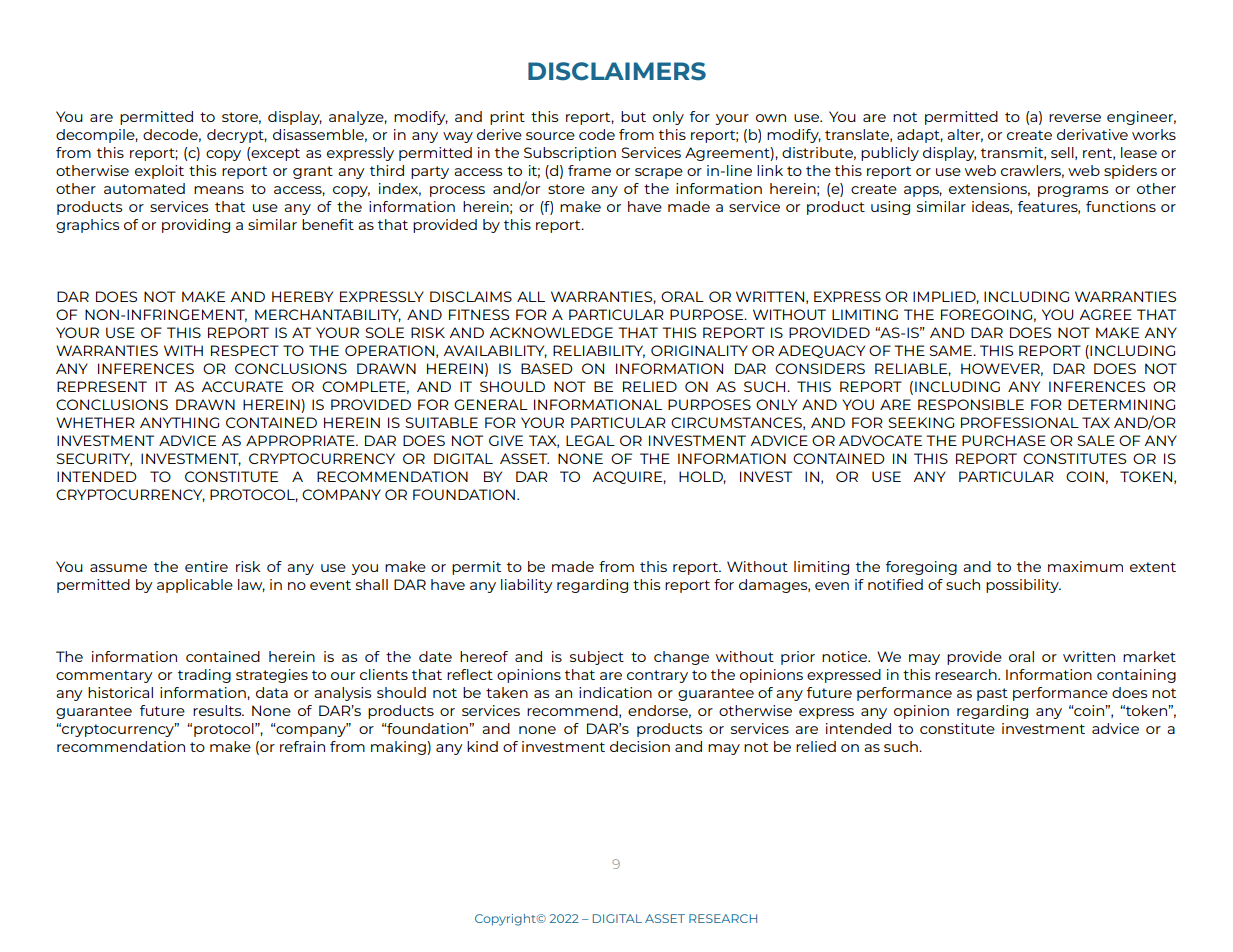  Describe the element at coordinates (551, 332) in the screenshot. I see `ACKNOWLEDGE` at that location.
